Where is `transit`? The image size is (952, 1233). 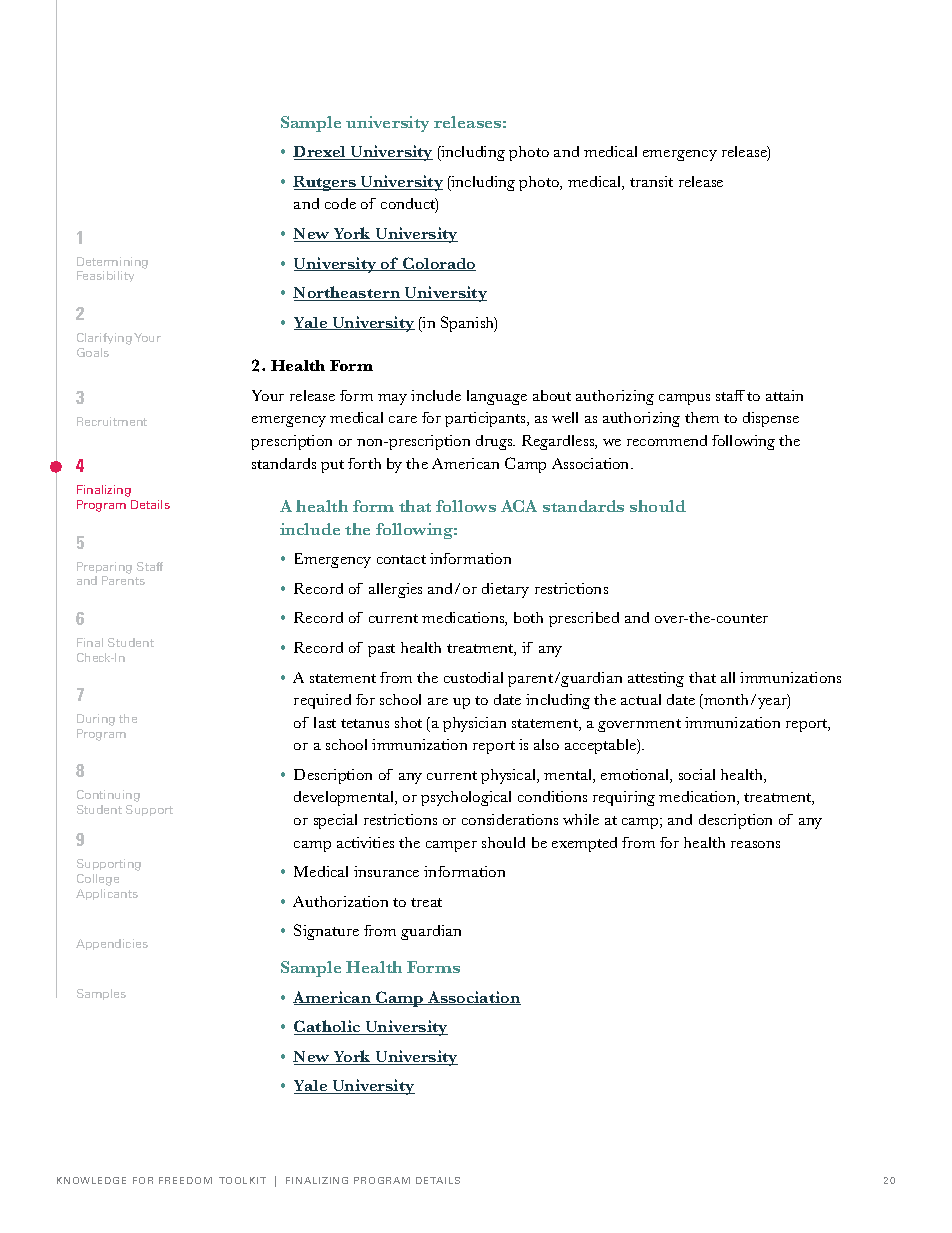
transit is located at coordinates (651, 181).
